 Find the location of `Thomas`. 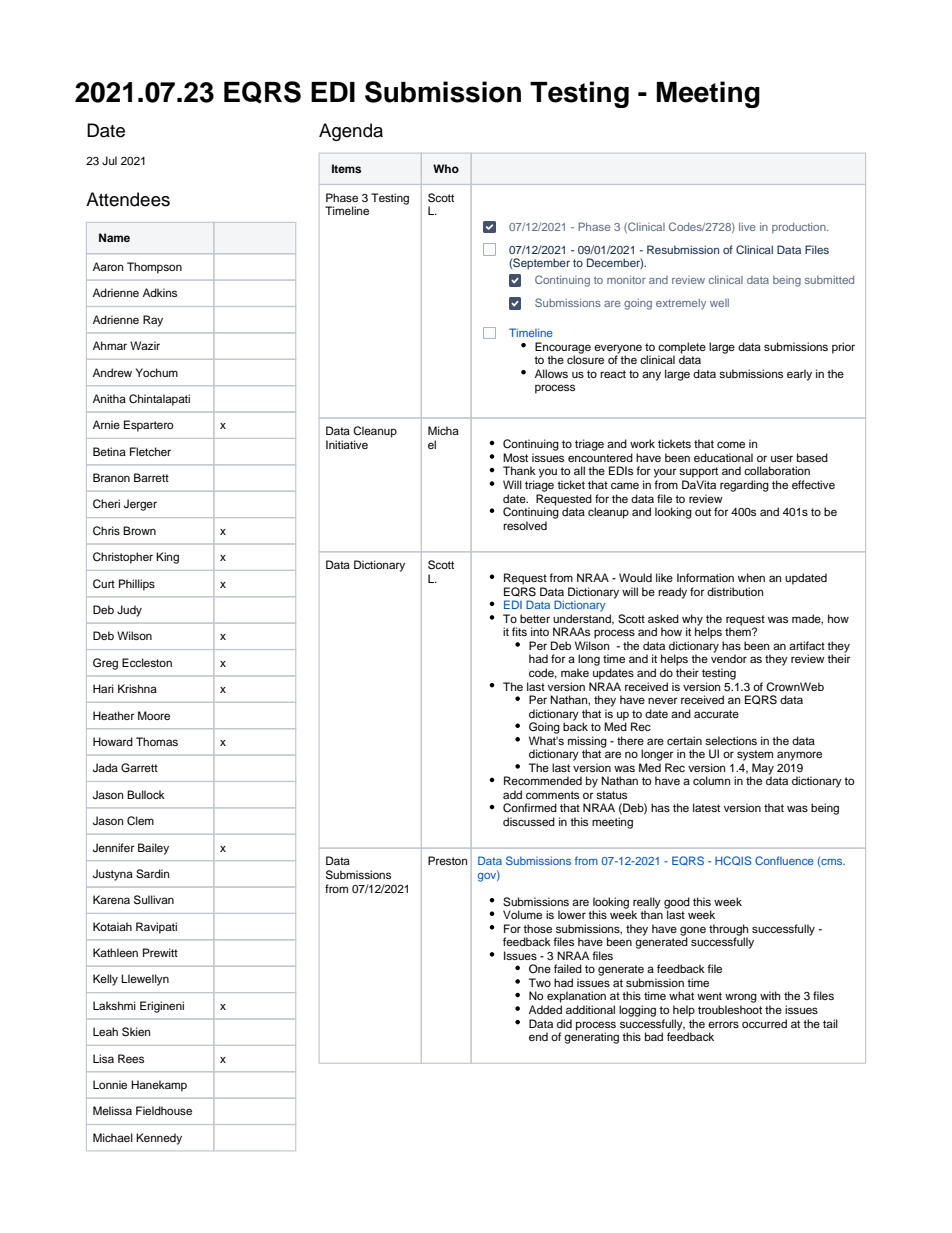

Thomas is located at coordinates (157, 741).
